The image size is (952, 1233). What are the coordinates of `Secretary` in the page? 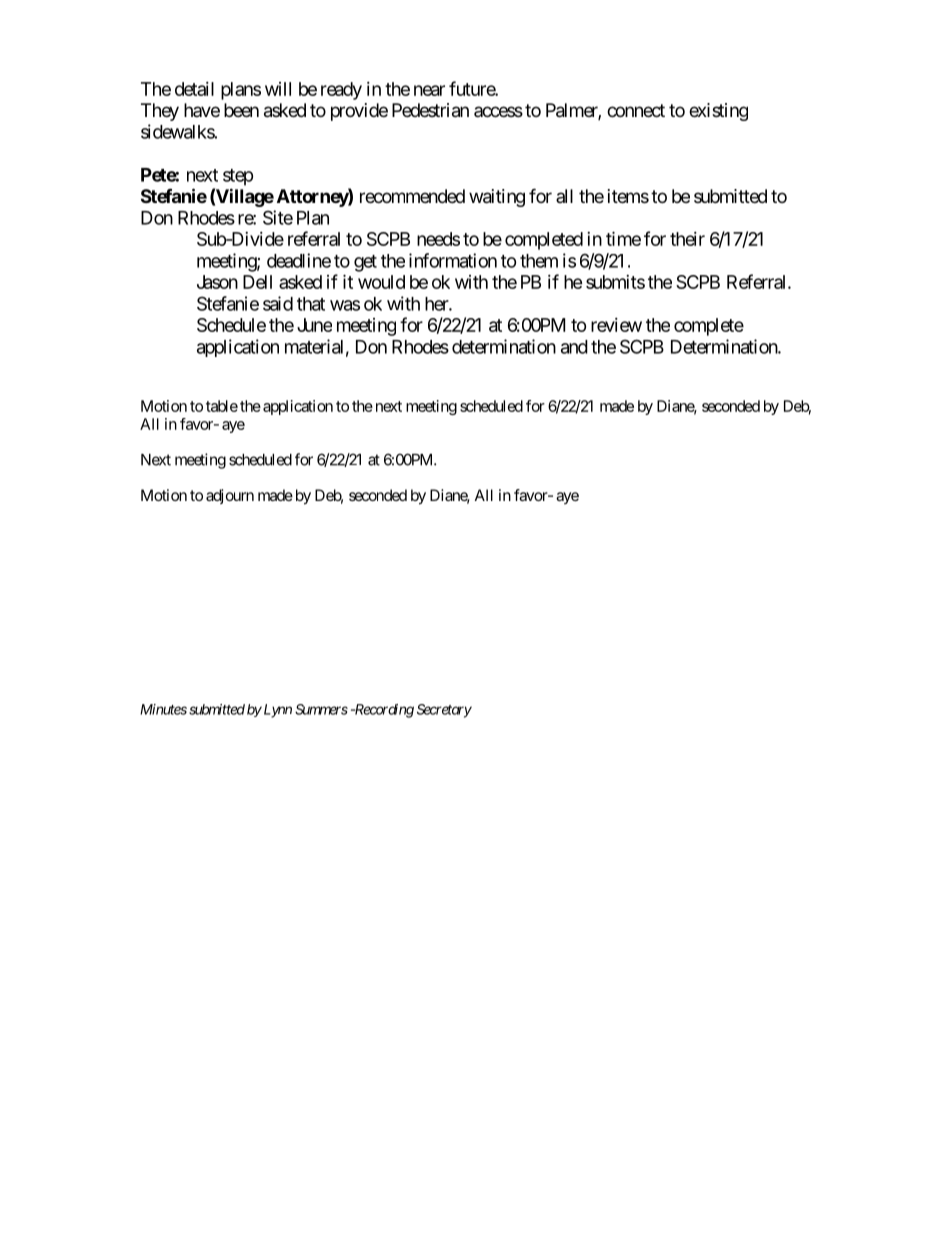 It's located at (444, 711).
